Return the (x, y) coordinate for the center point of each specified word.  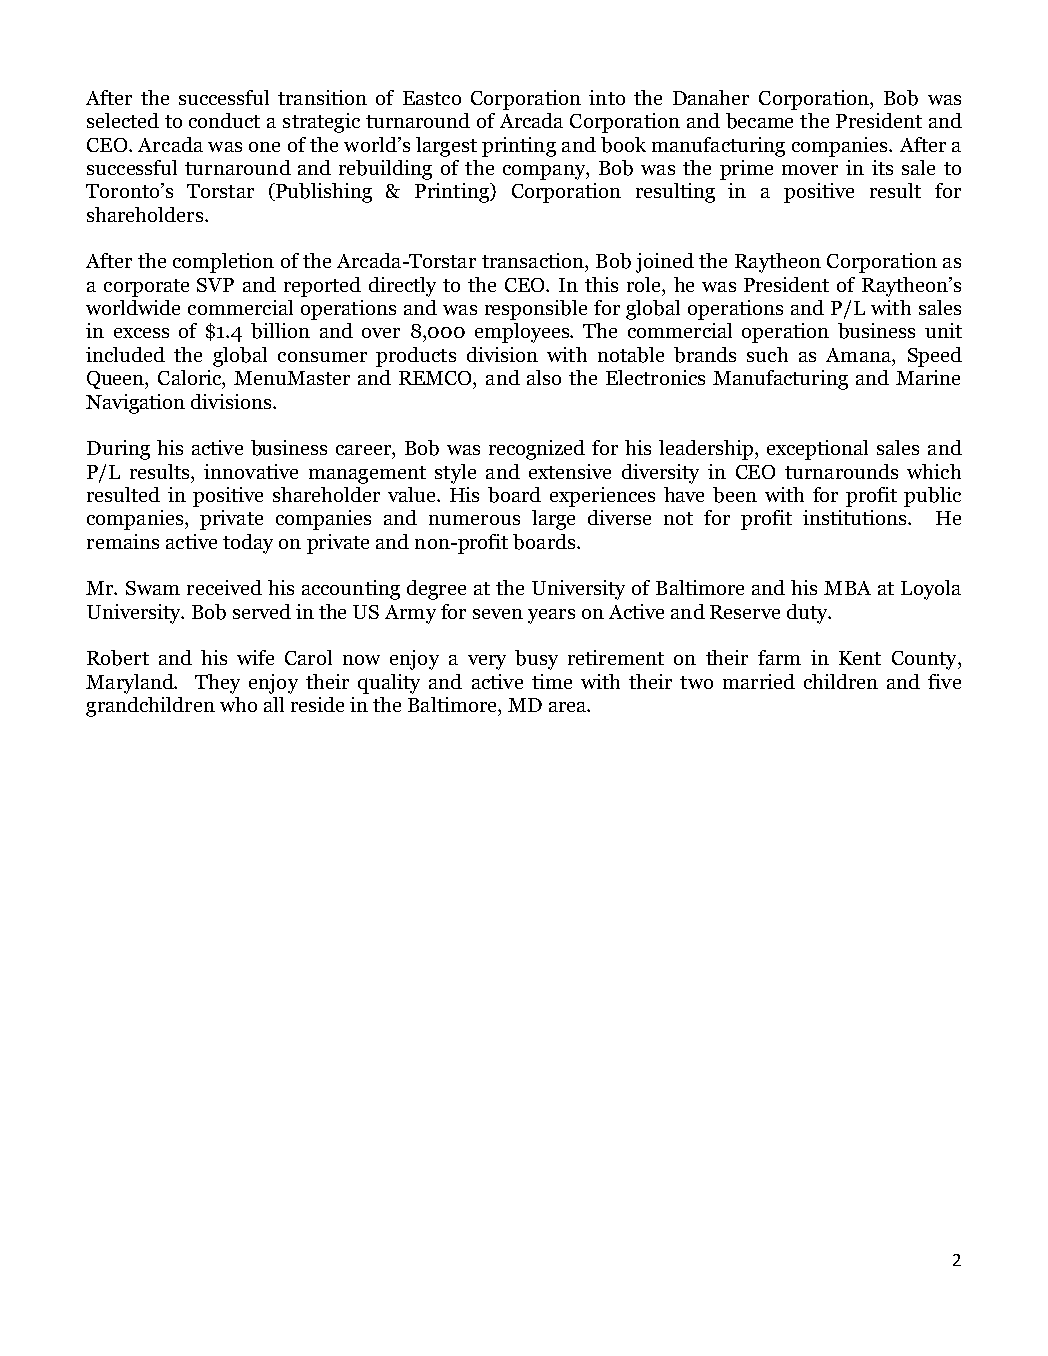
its (882, 167)
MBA (847, 588)
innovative (251, 471)
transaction (534, 260)
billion (280, 331)
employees (523, 333)
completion (223, 263)
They (217, 684)
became (759, 121)
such (767, 354)
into (607, 97)
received (224, 587)
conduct (224, 120)
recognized (537, 450)
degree (436, 590)
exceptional (817, 450)
